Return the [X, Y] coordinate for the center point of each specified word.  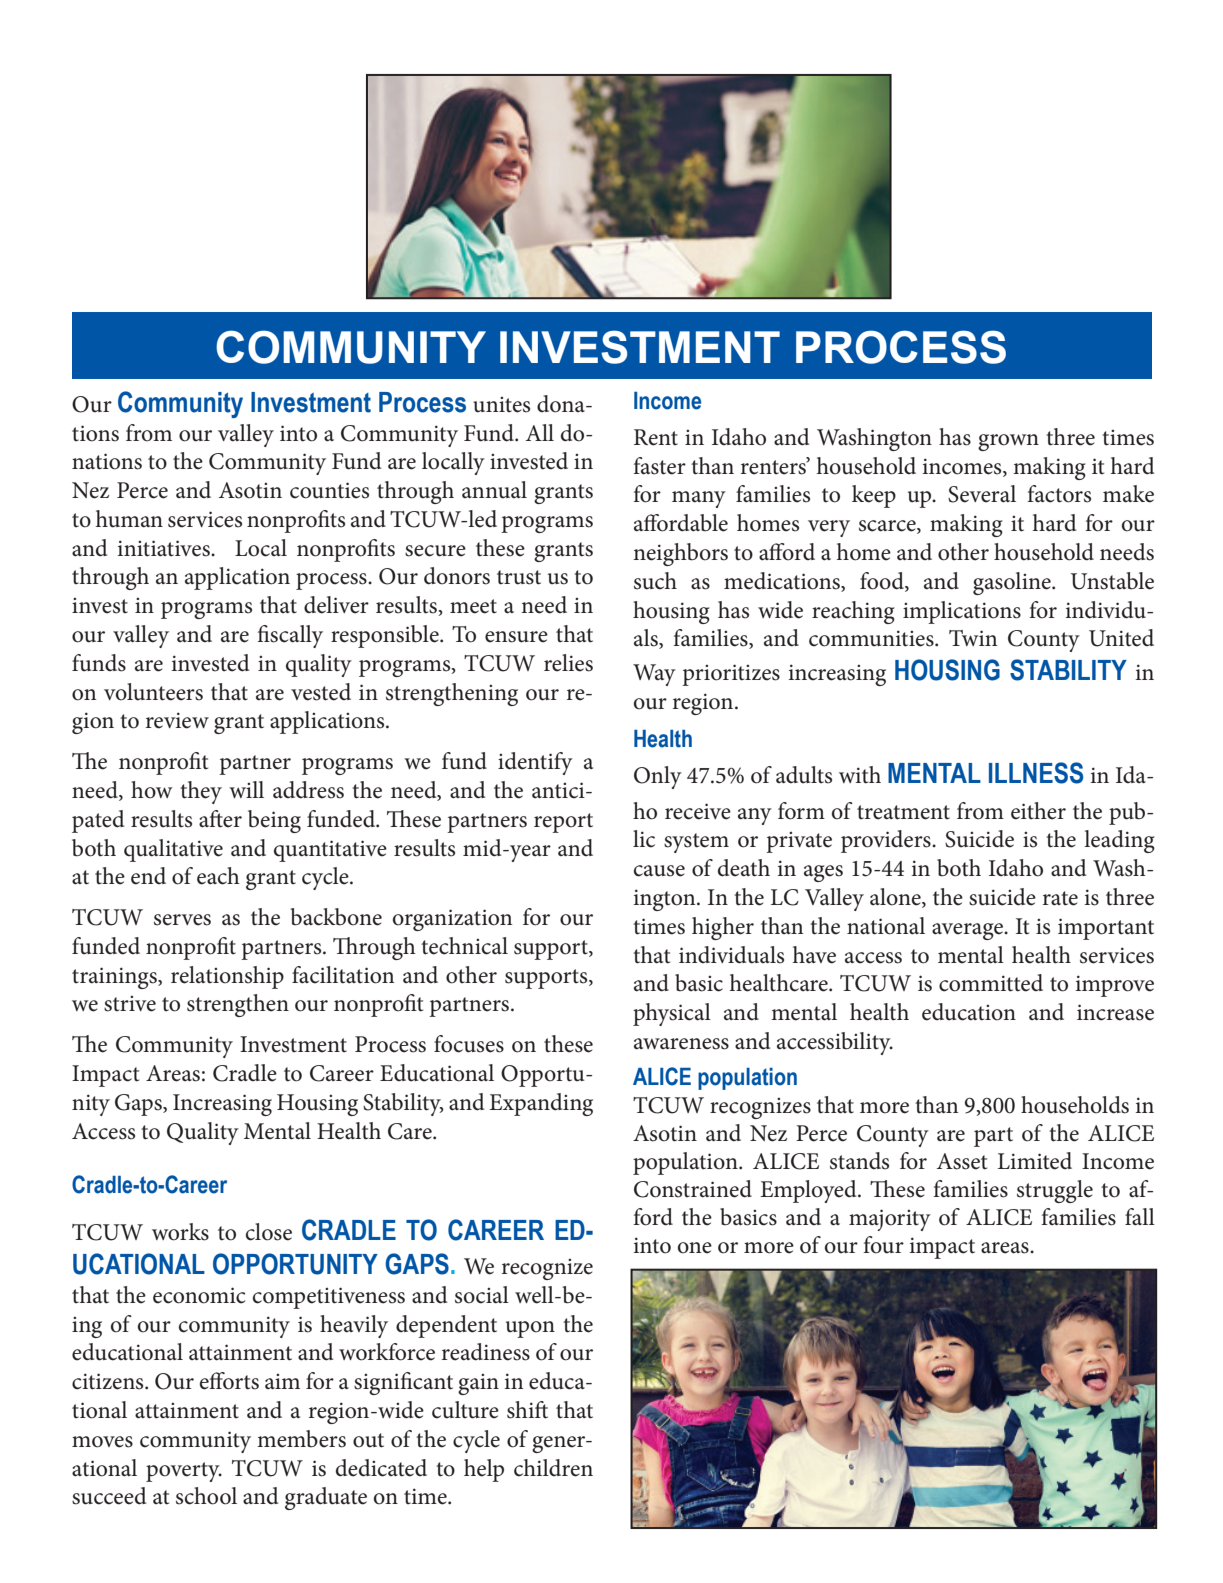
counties [329, 490]
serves [182, 920]
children [553, 1468]
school [206, 1496]
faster [659, 466]
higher [723, 928]
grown [1008, 442]
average [968, 931]
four [883, 1245]
